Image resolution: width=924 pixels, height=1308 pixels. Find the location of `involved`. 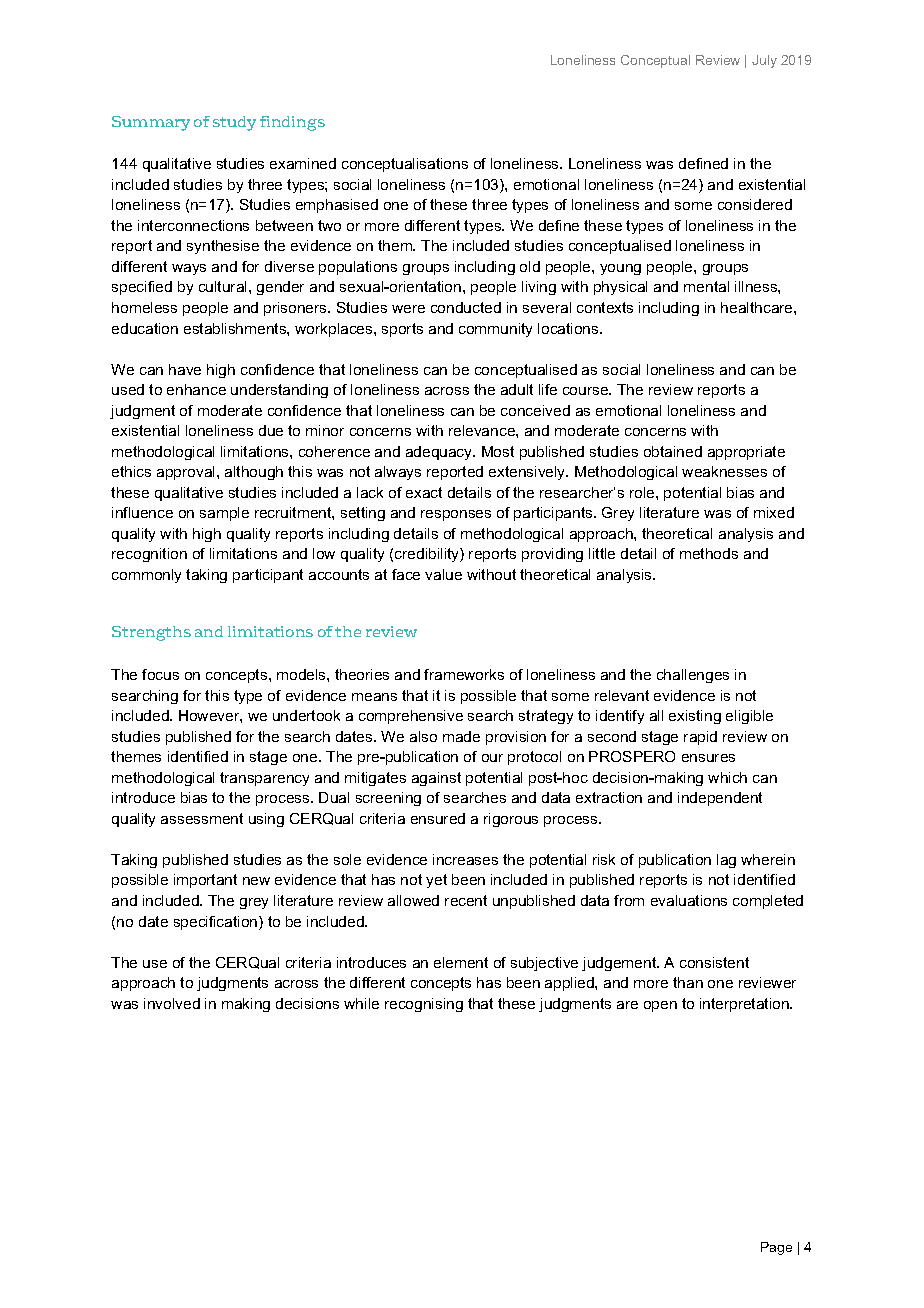

involved is located at coordinates (172, 1003).
